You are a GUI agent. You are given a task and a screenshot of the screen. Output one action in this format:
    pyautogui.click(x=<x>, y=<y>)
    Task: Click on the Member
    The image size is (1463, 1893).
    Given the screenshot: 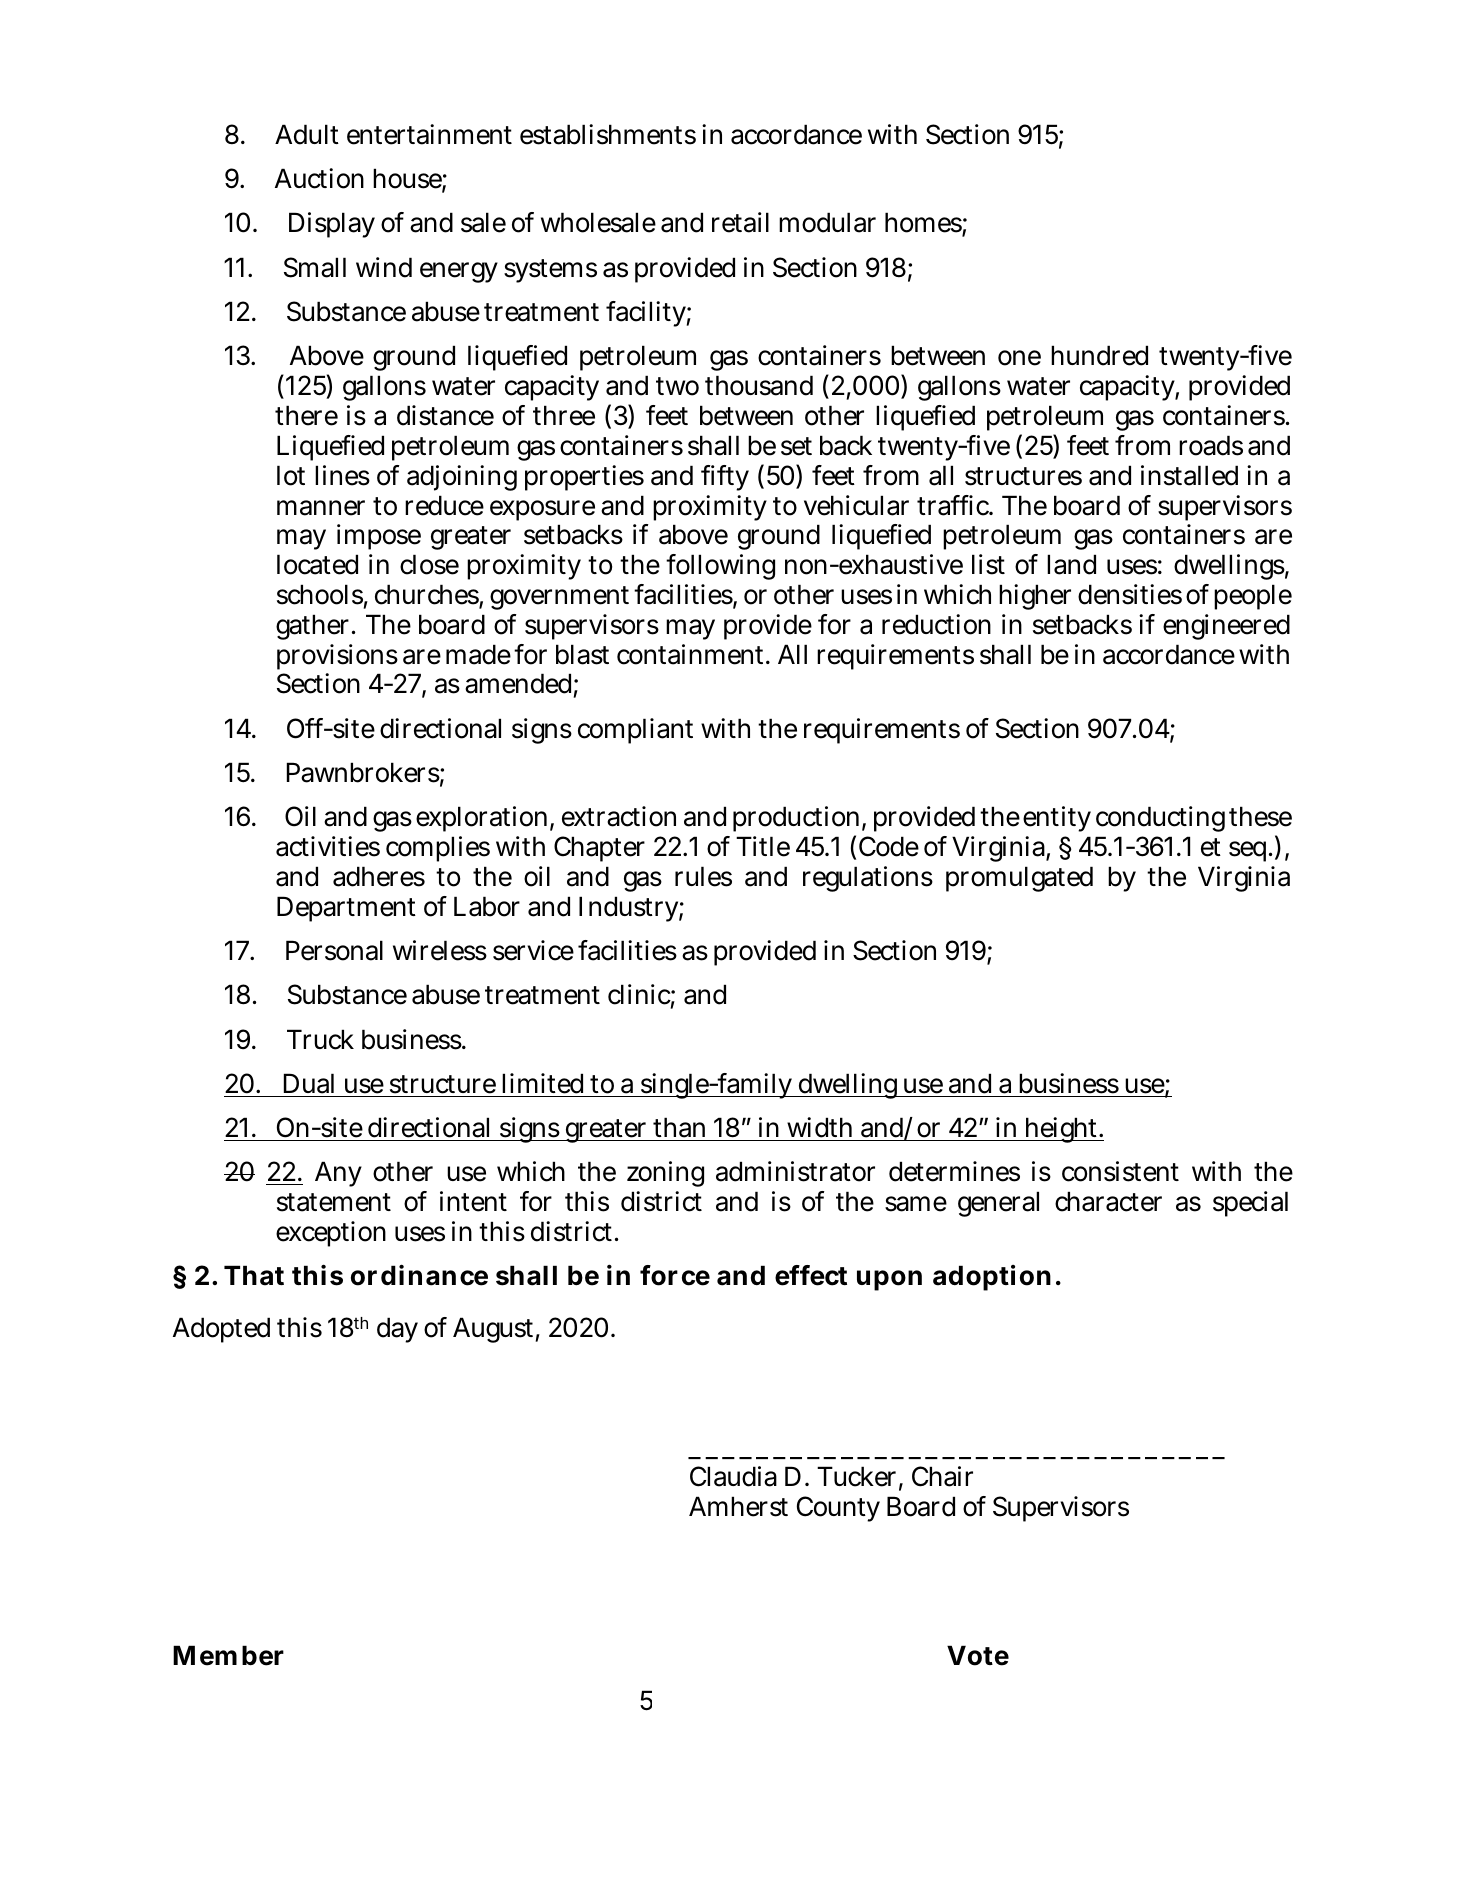 What is the action you would take?
    pyautogui.click(x=228, y=1655)
